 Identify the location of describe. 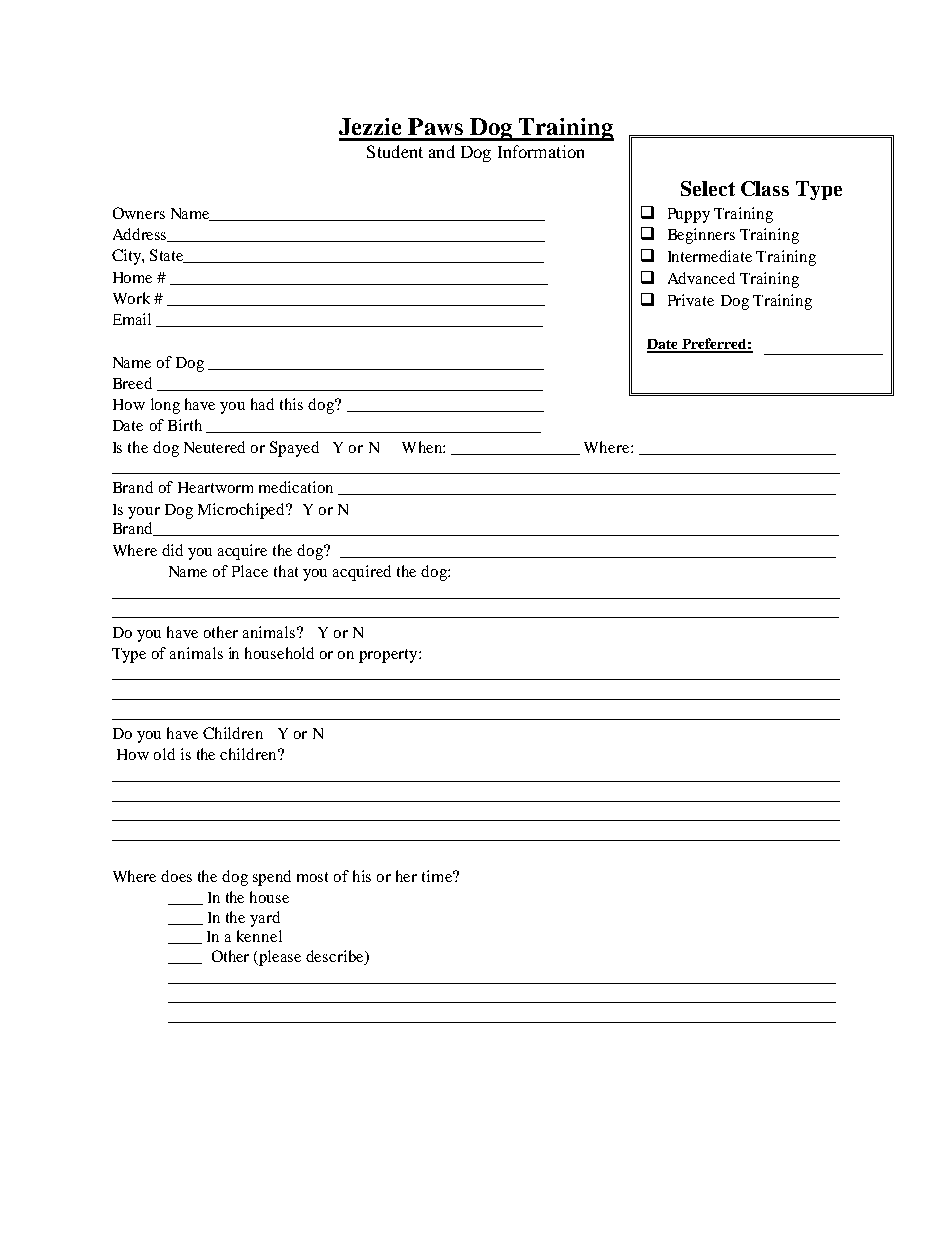
(336, 957).
